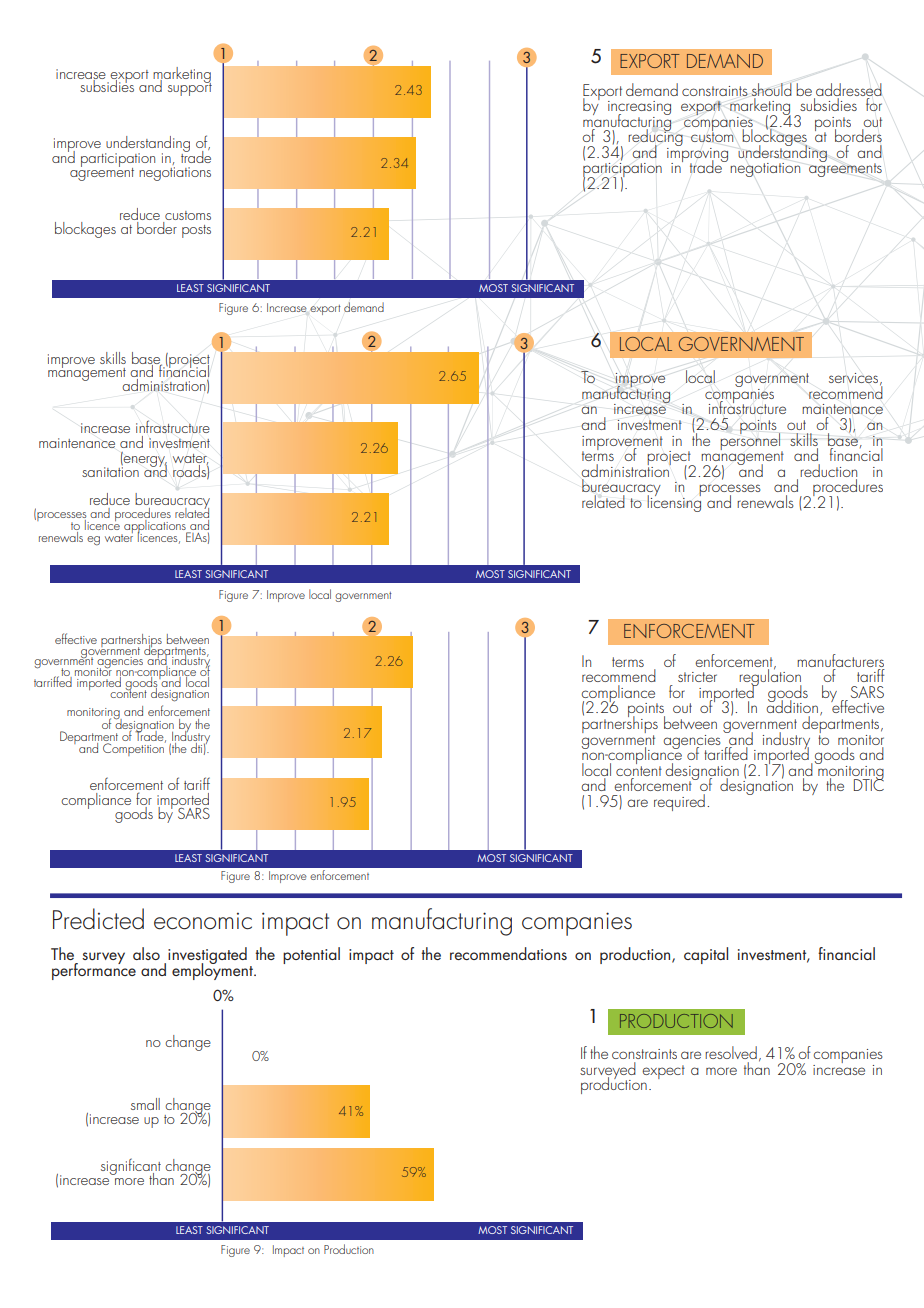 Image resolution: width=924 pixels, height=1308 pixels. What do you see at coordinates (731, 1052) in the screenshot?
I see `resolved` at bounding box center [731, 1052].
